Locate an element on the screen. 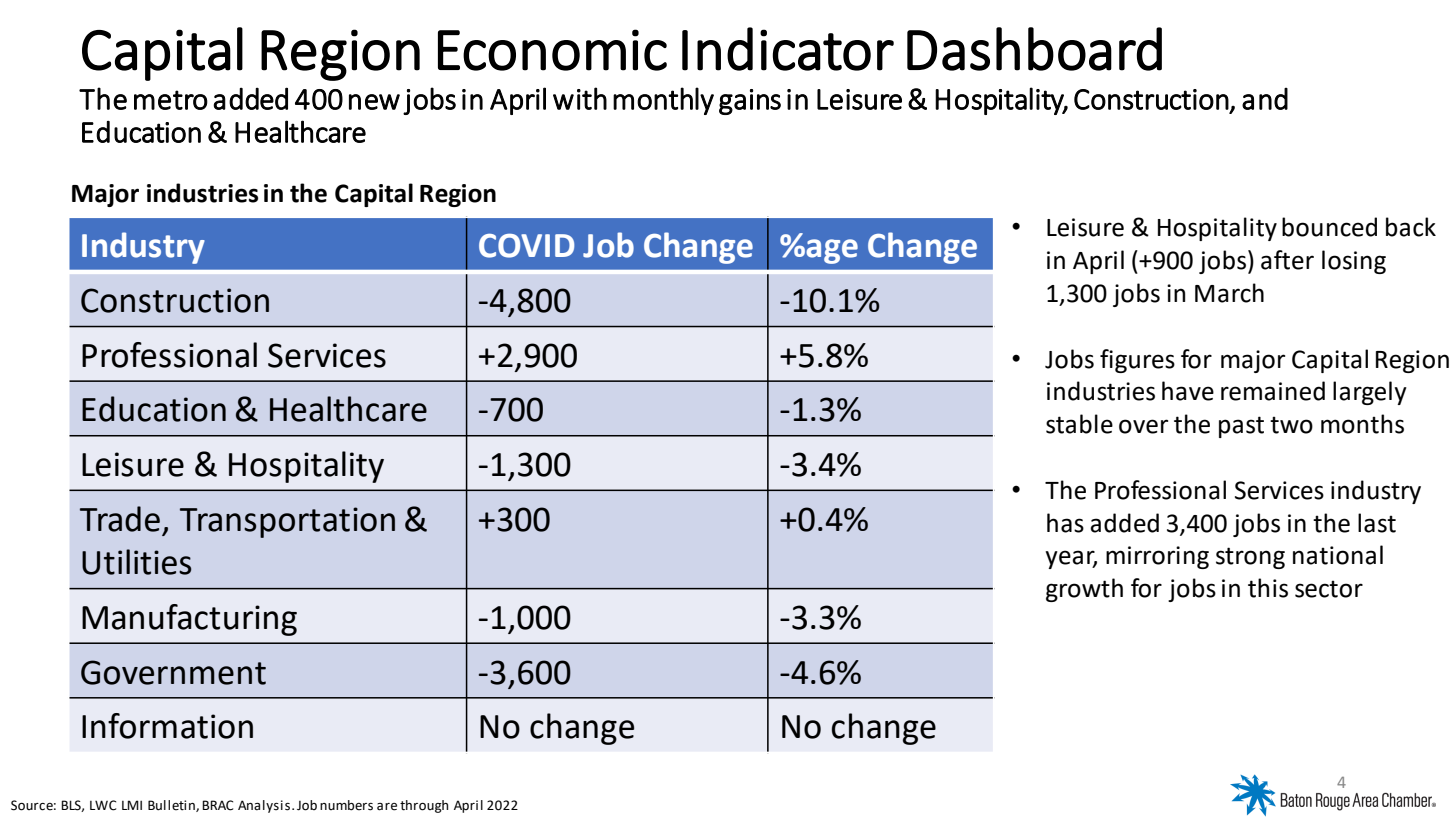  this is located at coordinates (1268, 588).
